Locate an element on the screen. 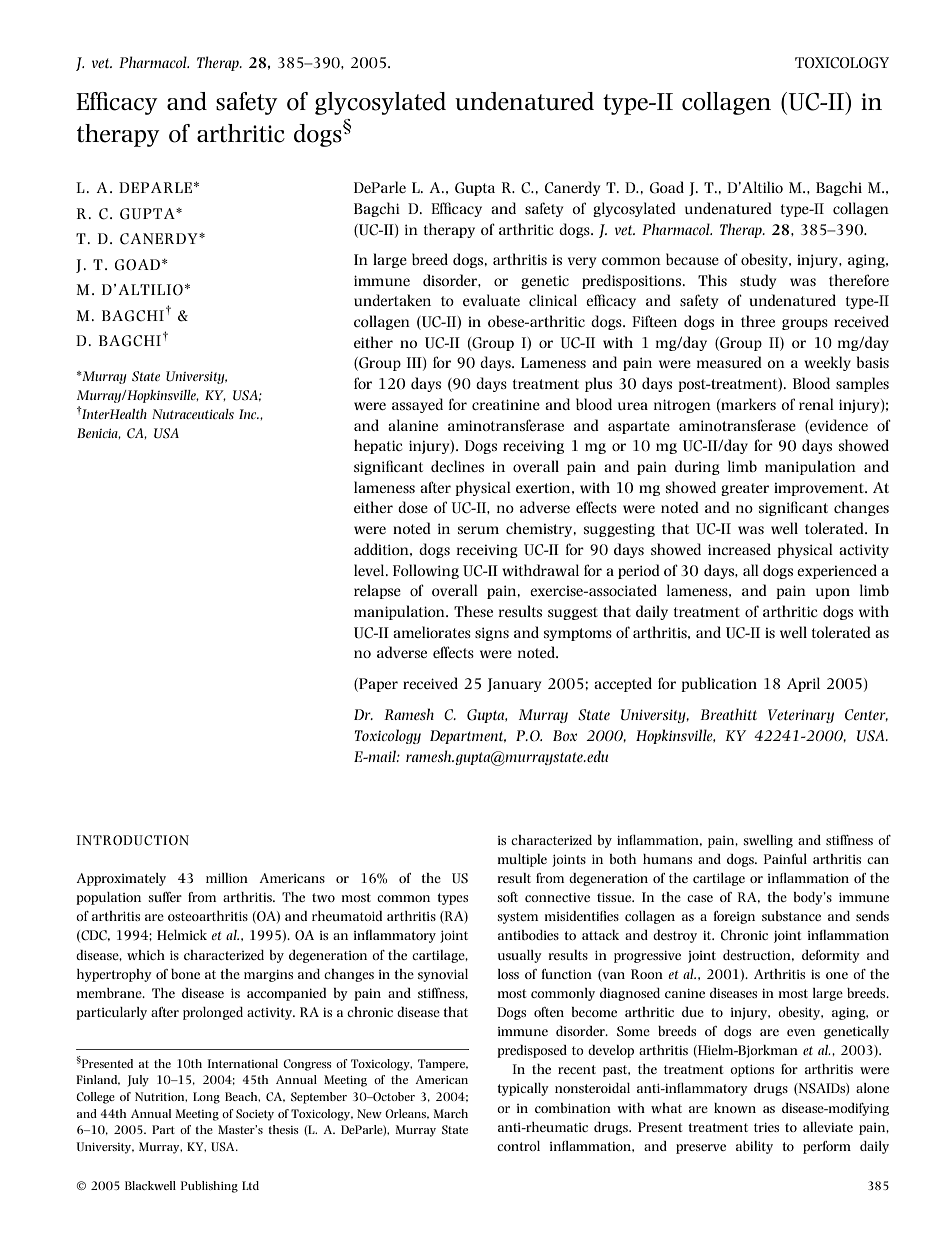  million is located at coordinates (227, 878).
